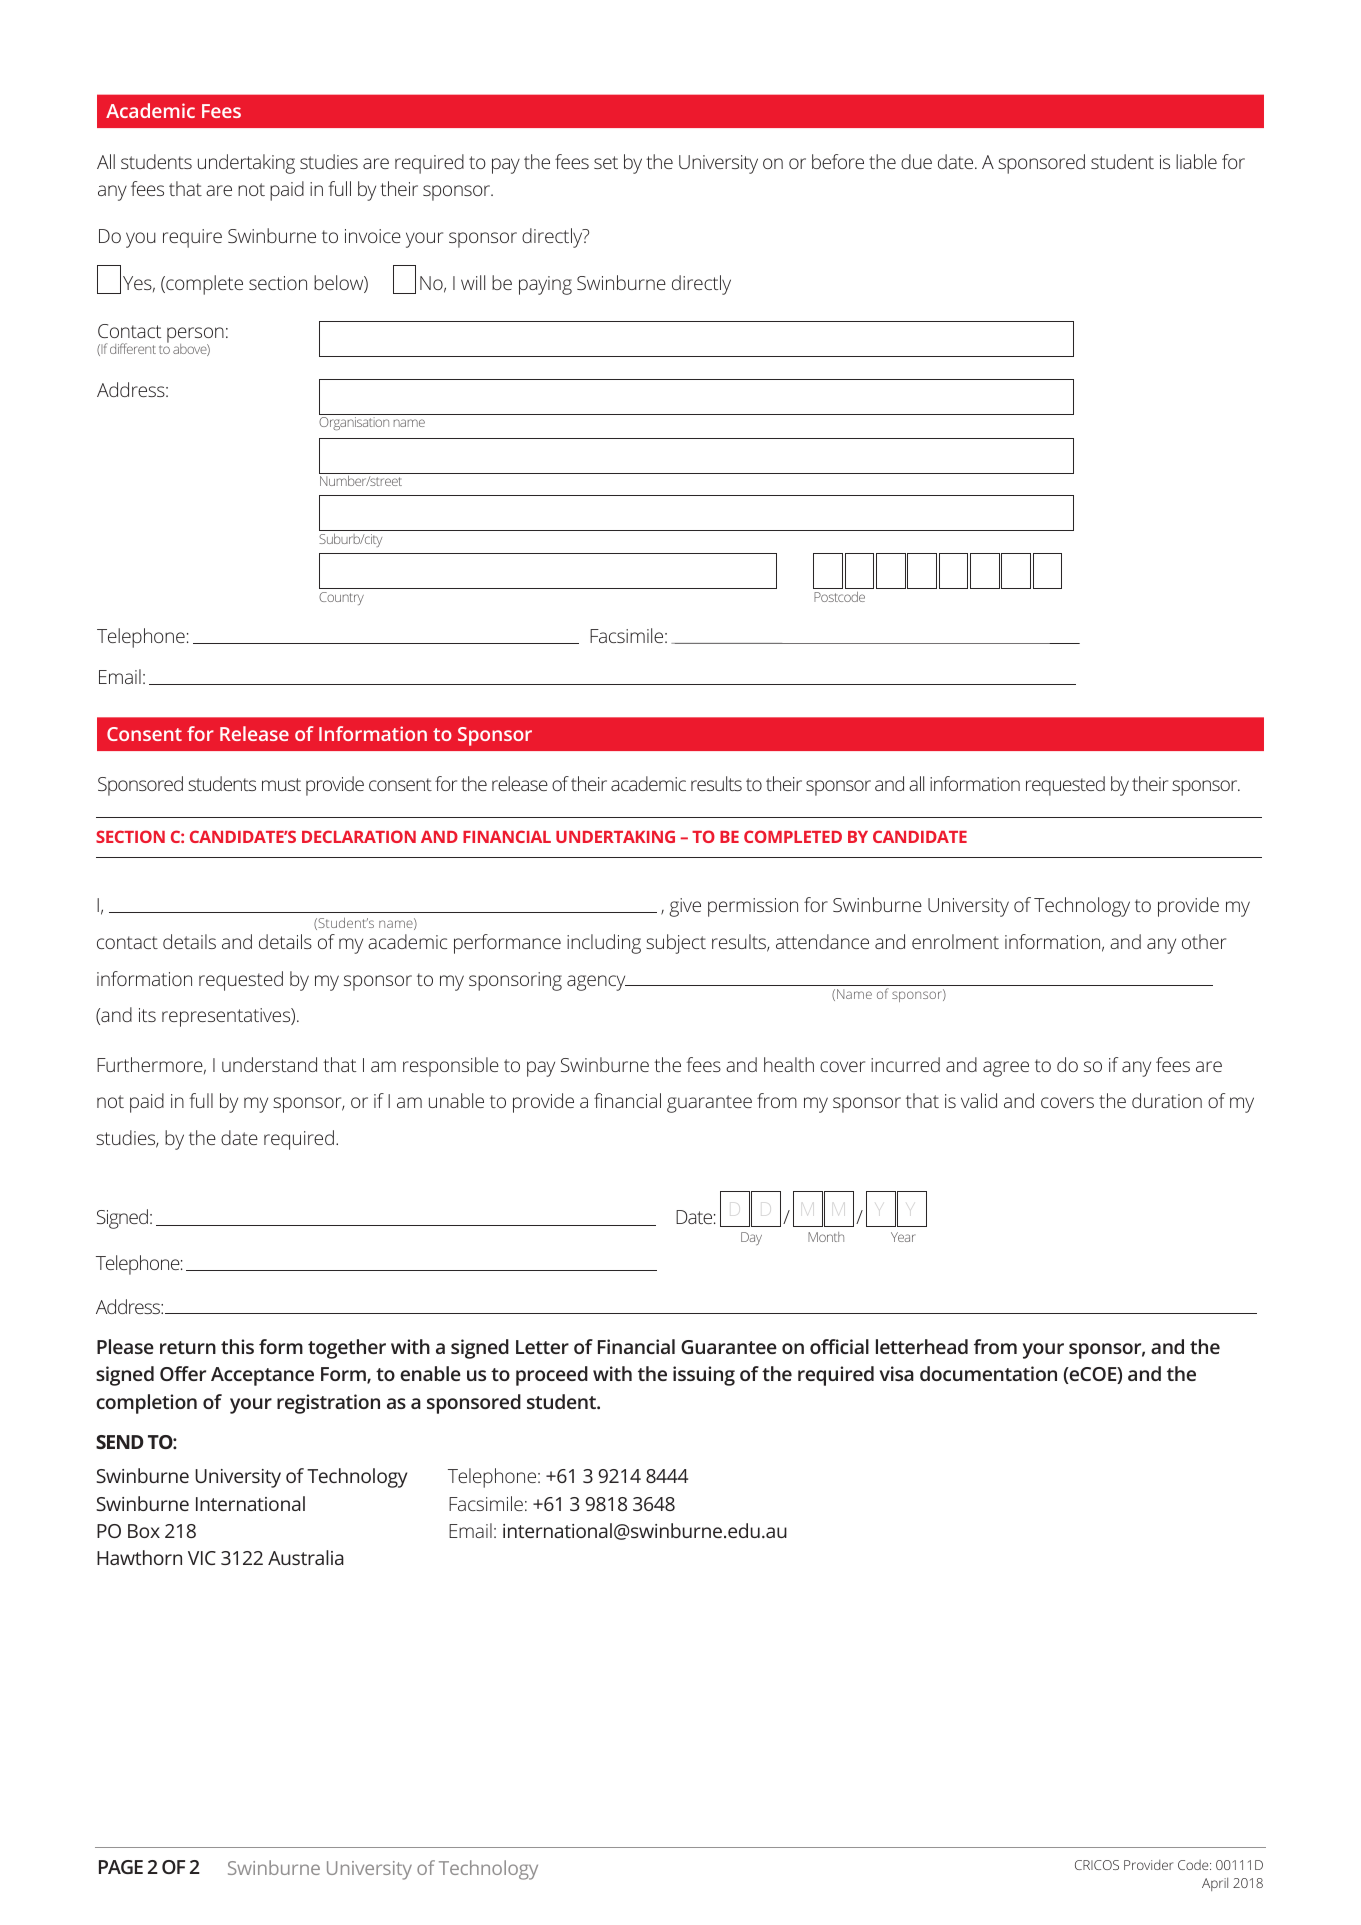  What do you see at coordinates (1196, 161) in the screenshot?
I see `liable` at bounding box center [1196, 161].
